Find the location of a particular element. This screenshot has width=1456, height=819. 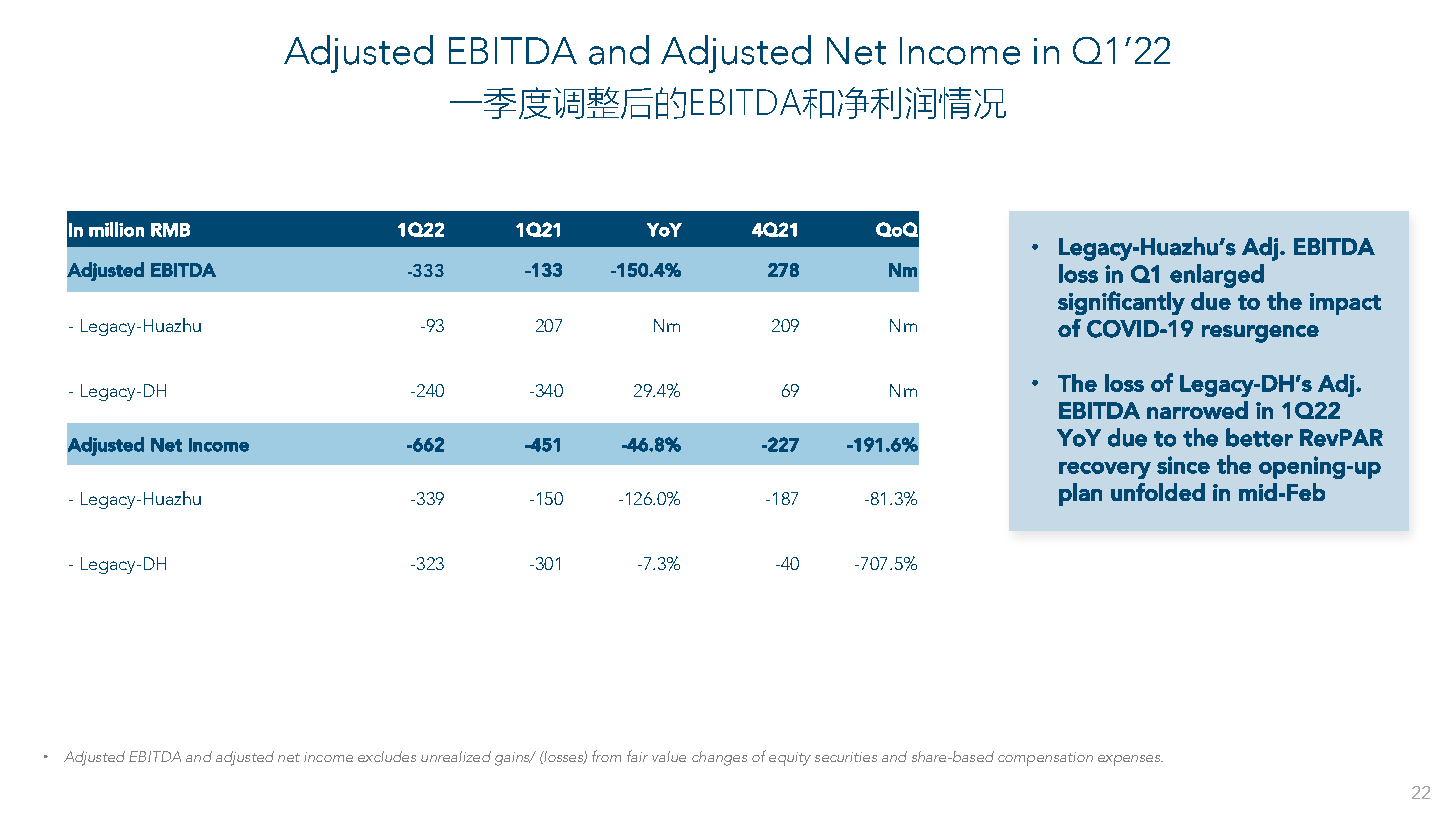

changes is located at coordinates (719, 758).
